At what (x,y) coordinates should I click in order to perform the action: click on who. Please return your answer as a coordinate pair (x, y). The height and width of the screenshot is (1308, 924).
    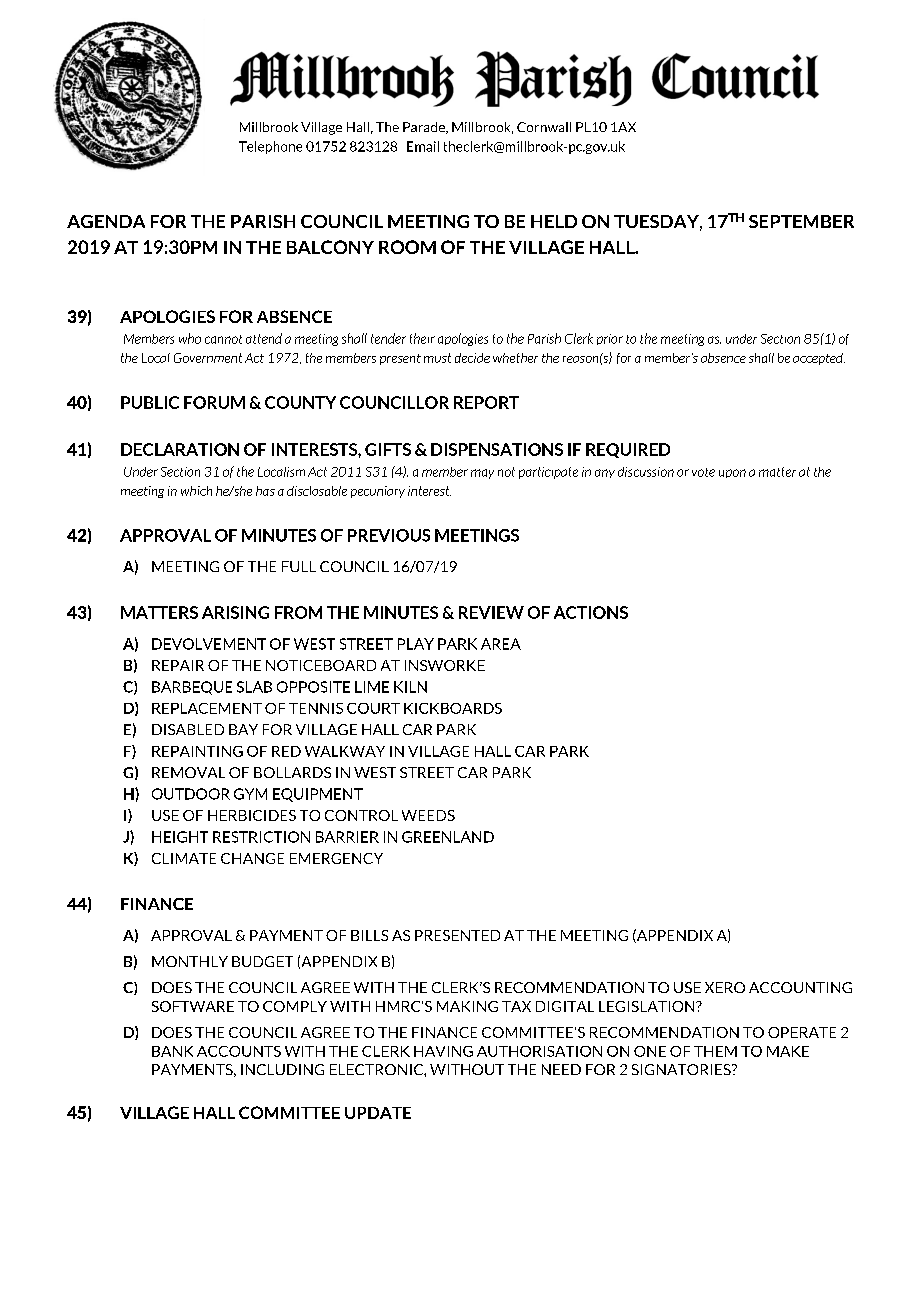
    Looking at the image, I should click on (190, 338).
